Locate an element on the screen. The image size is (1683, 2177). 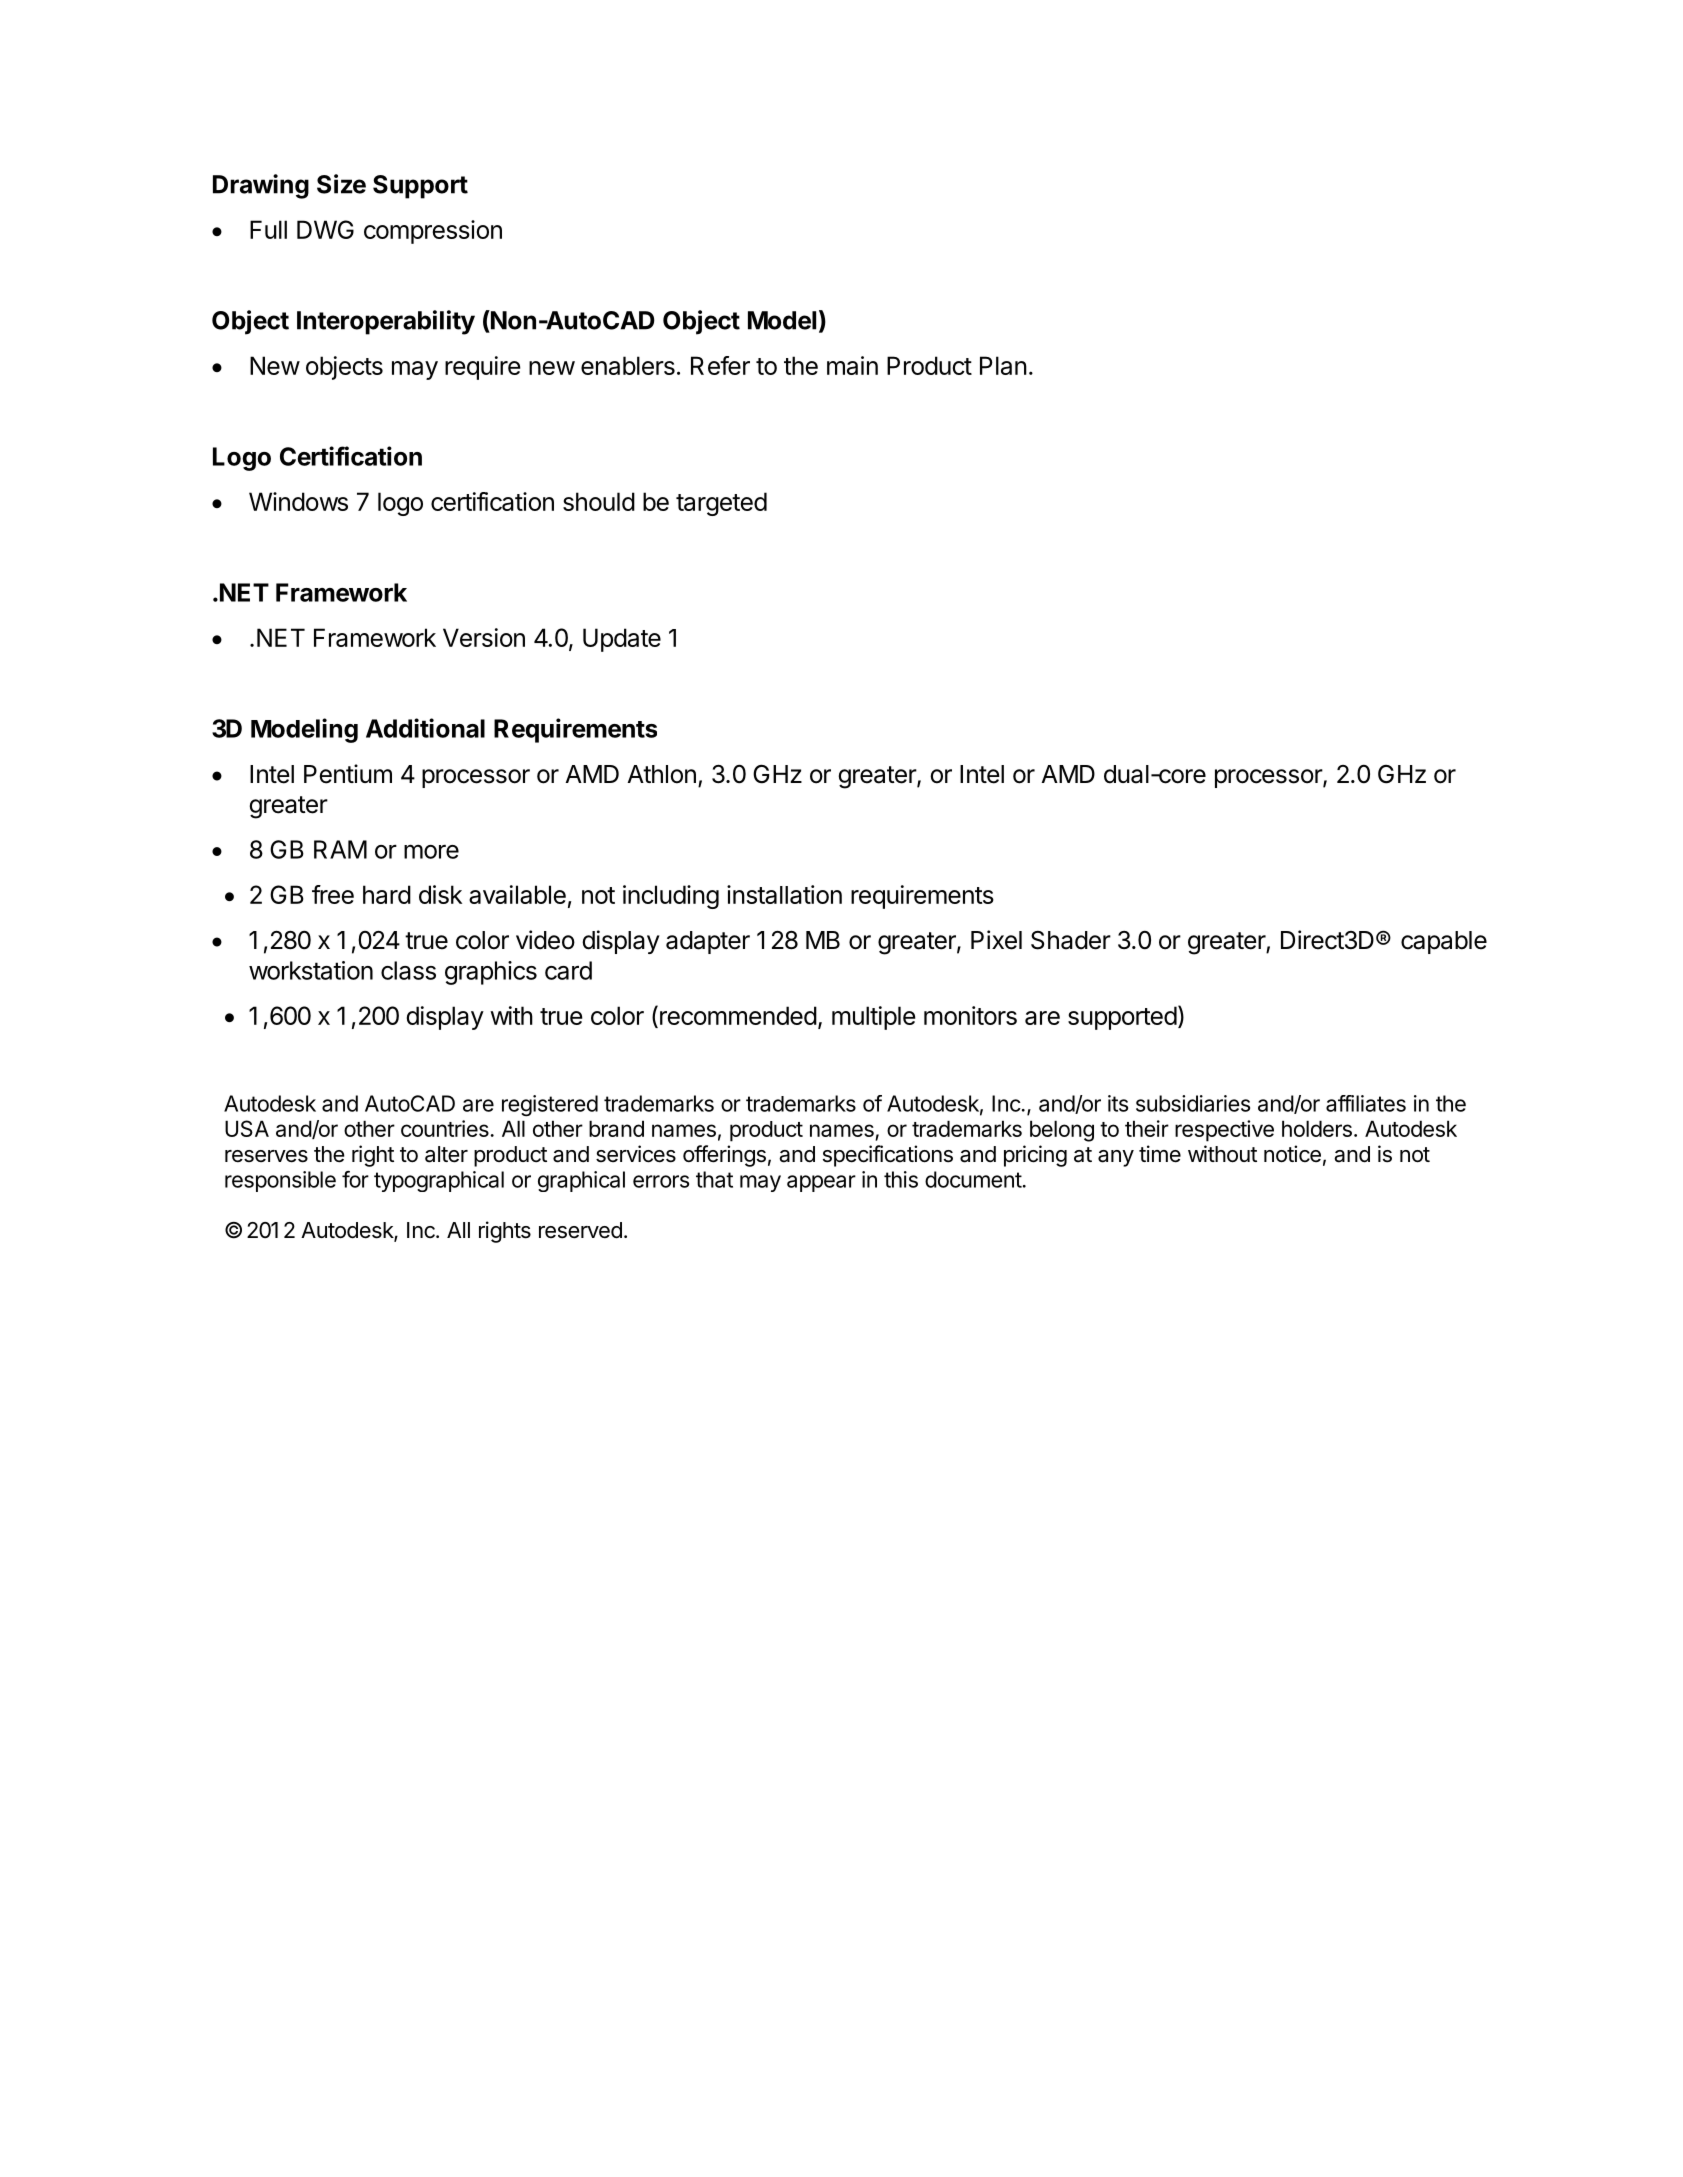
Plan is located at coordinates (1003, 365).
